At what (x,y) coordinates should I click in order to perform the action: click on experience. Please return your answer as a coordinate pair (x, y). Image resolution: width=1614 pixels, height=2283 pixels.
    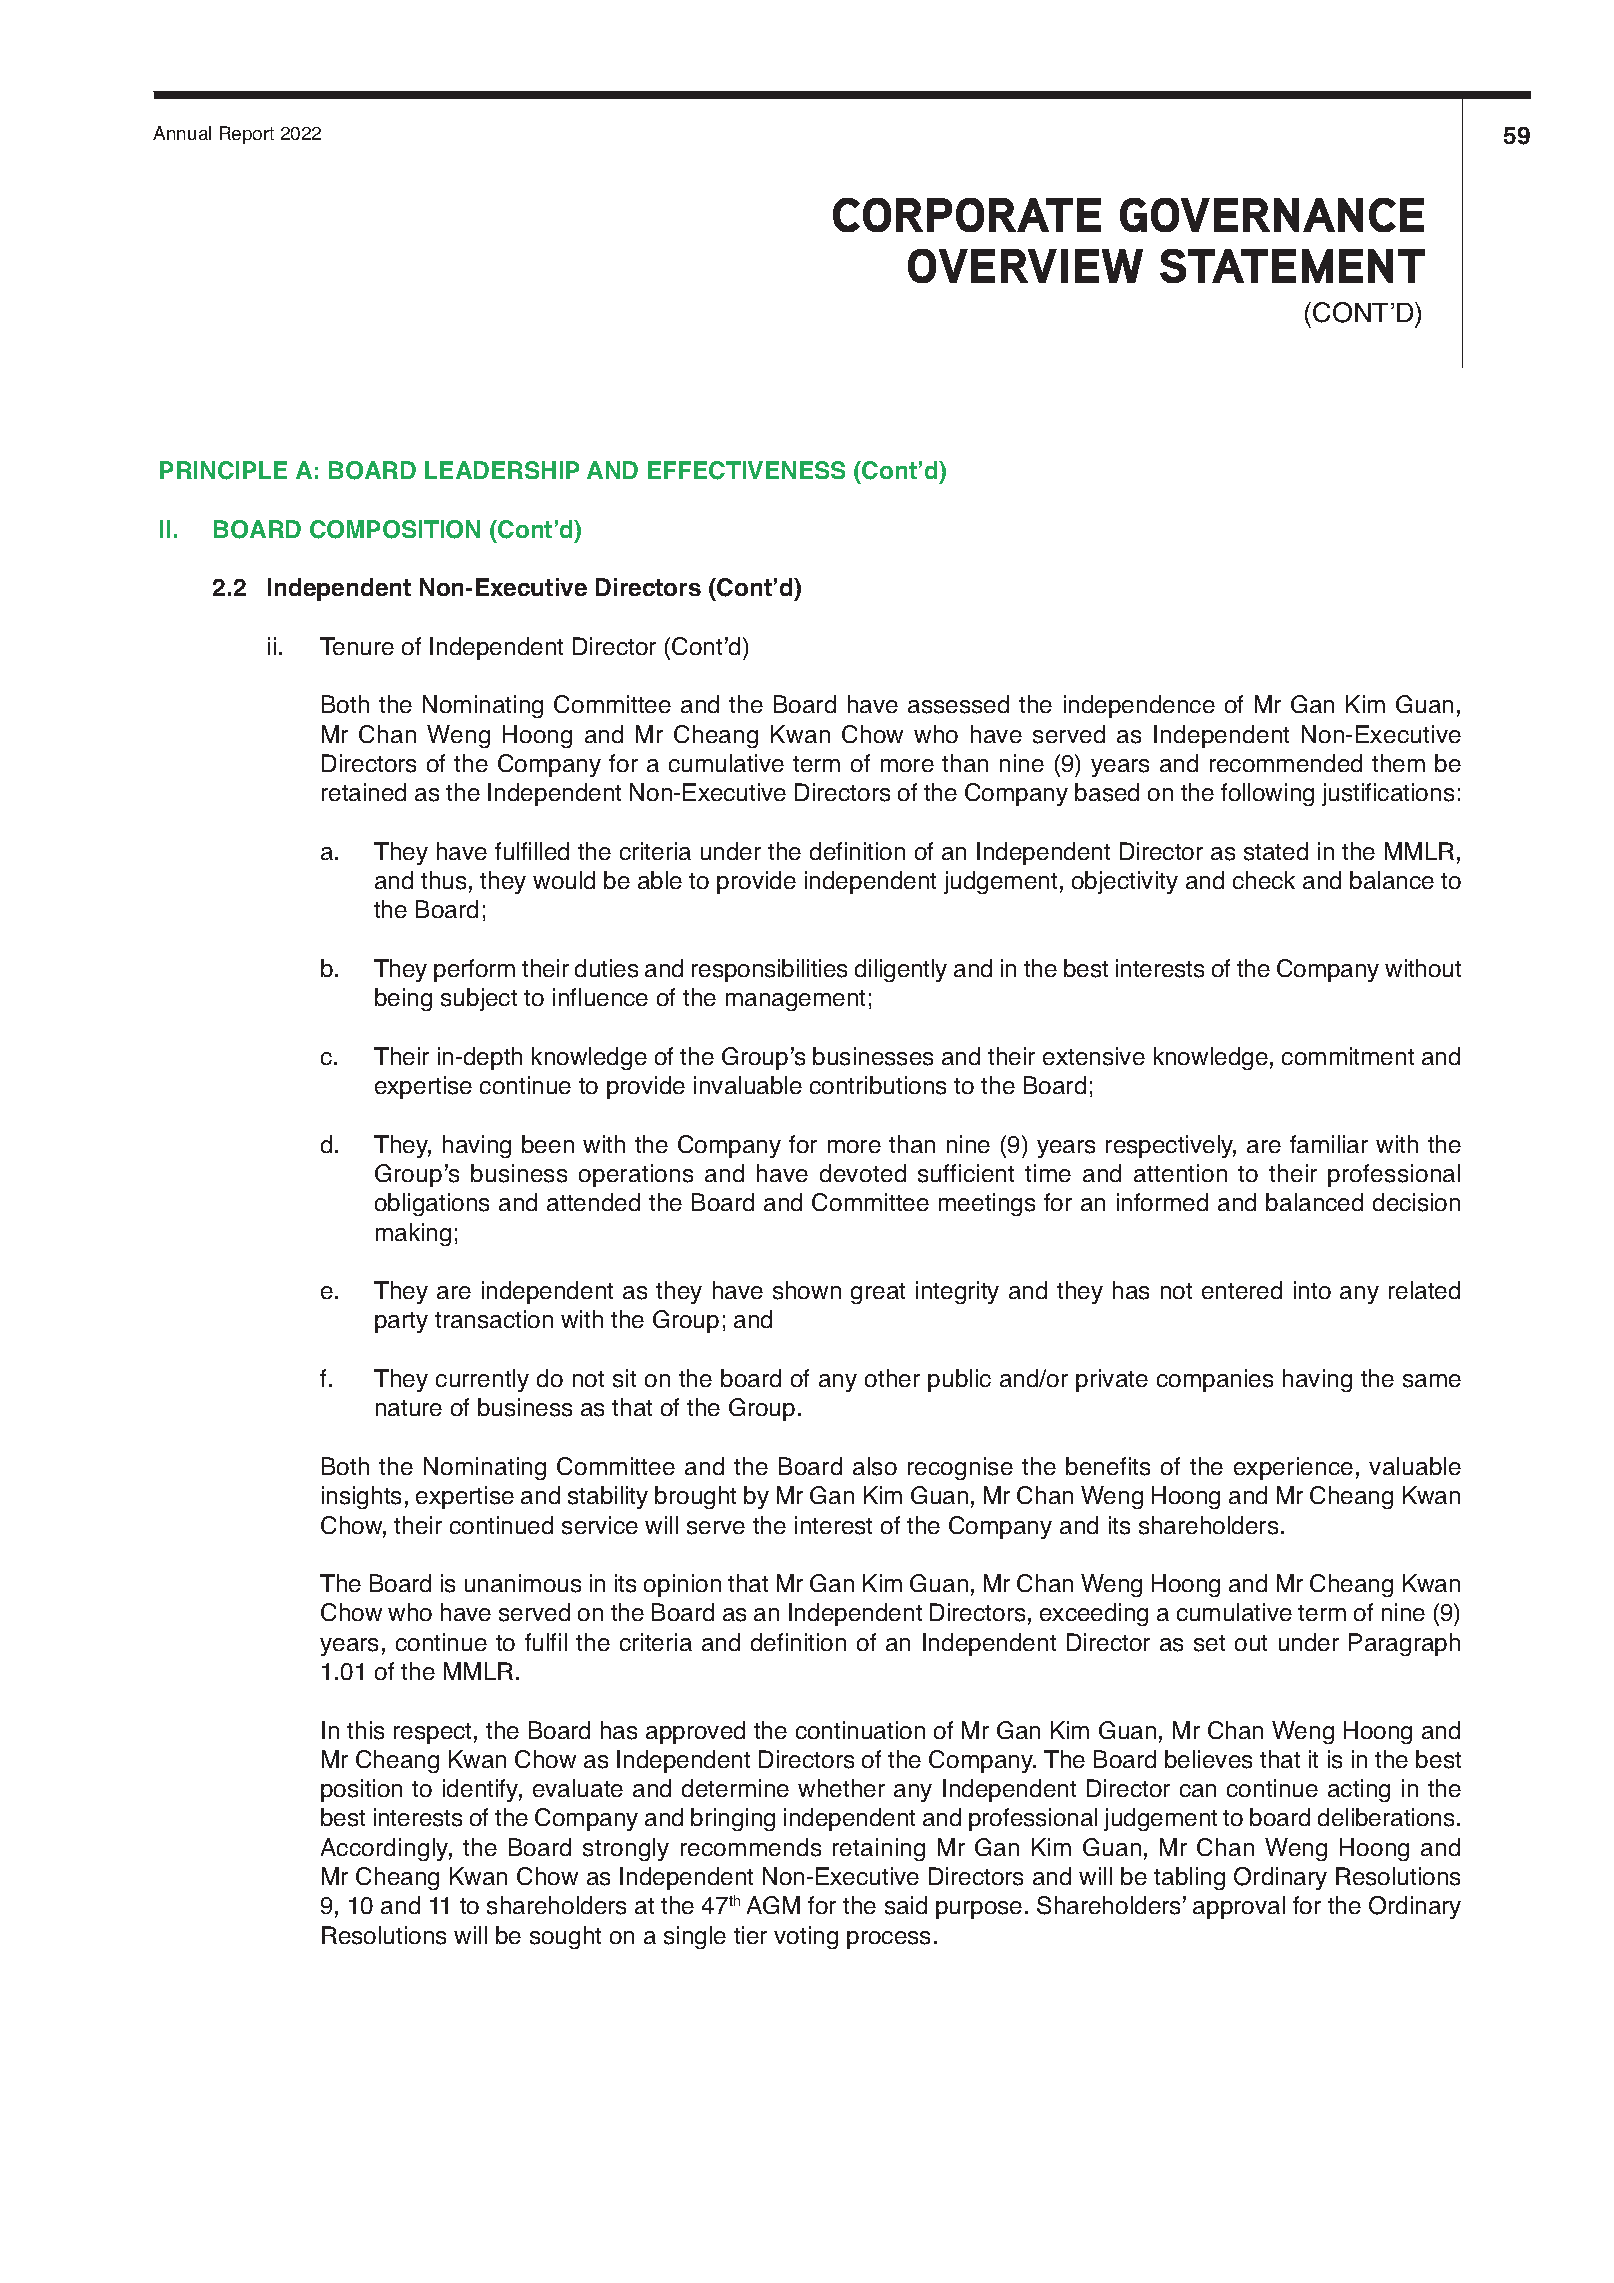
    Looking at the image, I should click on (1293, 1468).
